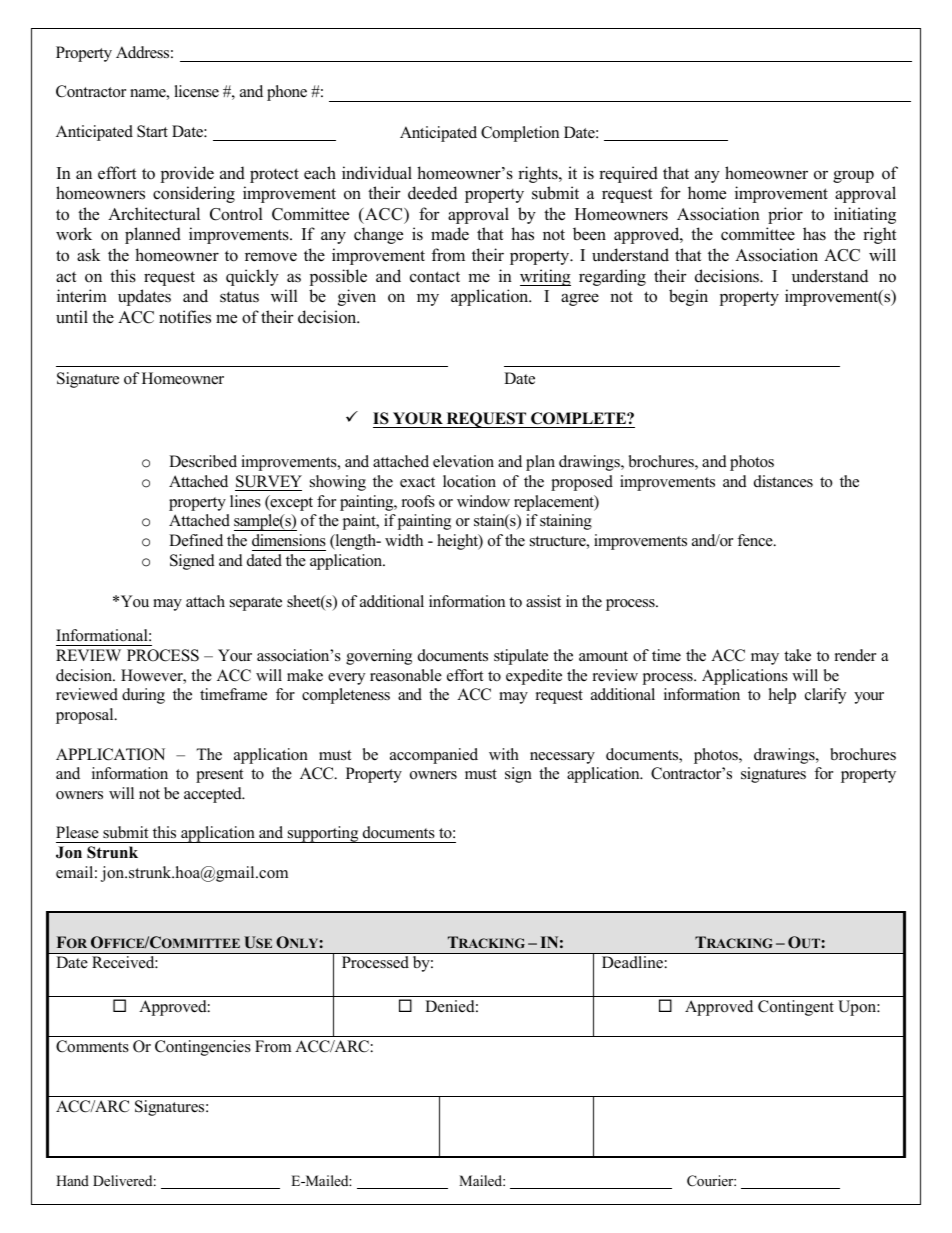 This page has width=952, height=1233. Describe the element at coordinates (797, 655) in the page. I see `take` at that location.
